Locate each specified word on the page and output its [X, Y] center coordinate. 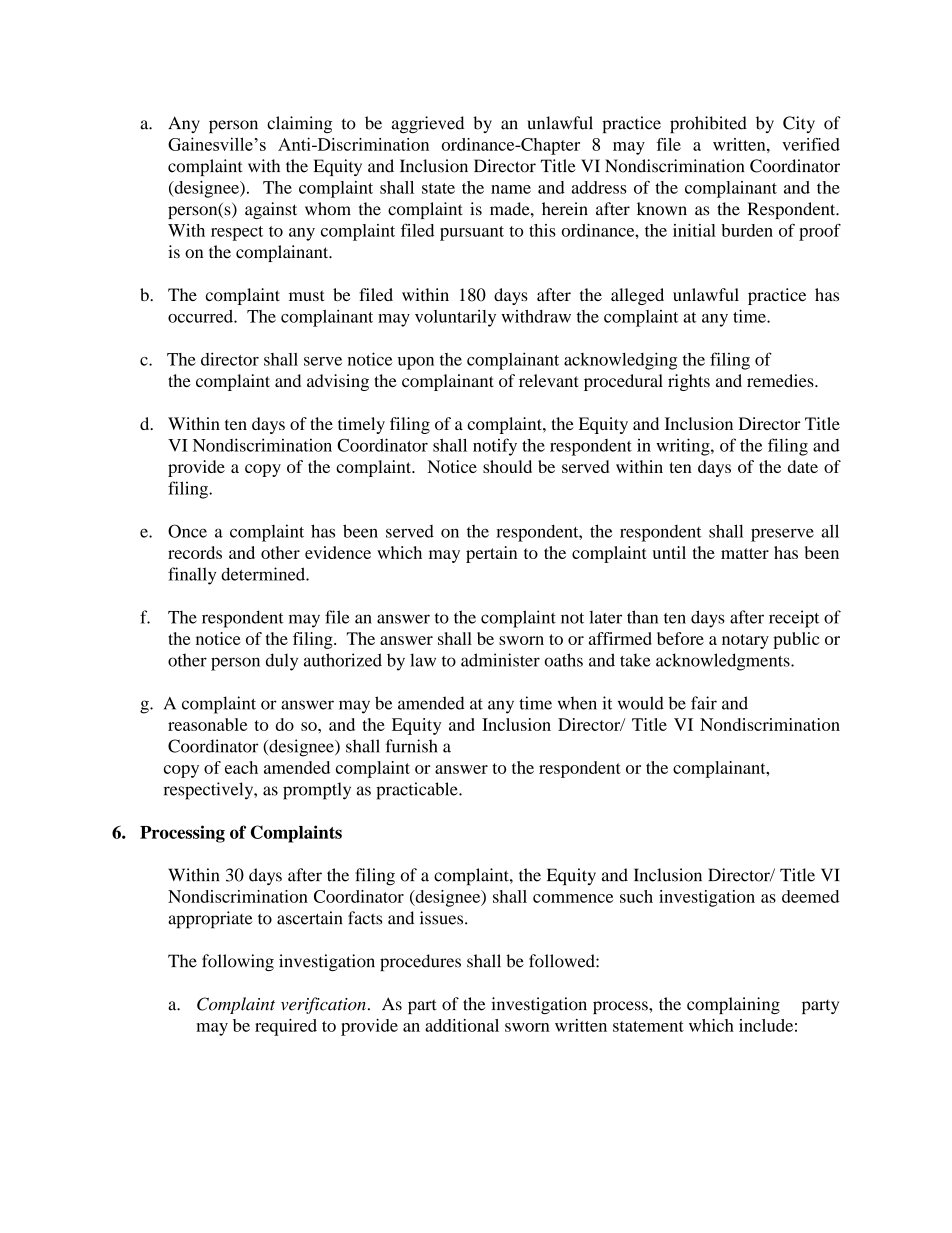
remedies [781, 380]
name [511, 189]
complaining [733, 1005]
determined [264, 574]
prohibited [708, 124]
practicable [418, 791]
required [286, 1027]
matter [745, 553]
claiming [299, 124]
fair [704, 703]
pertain [491, 554]
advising [338, 382]
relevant [549, 380]
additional [462, 1025]
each [241, 767]
